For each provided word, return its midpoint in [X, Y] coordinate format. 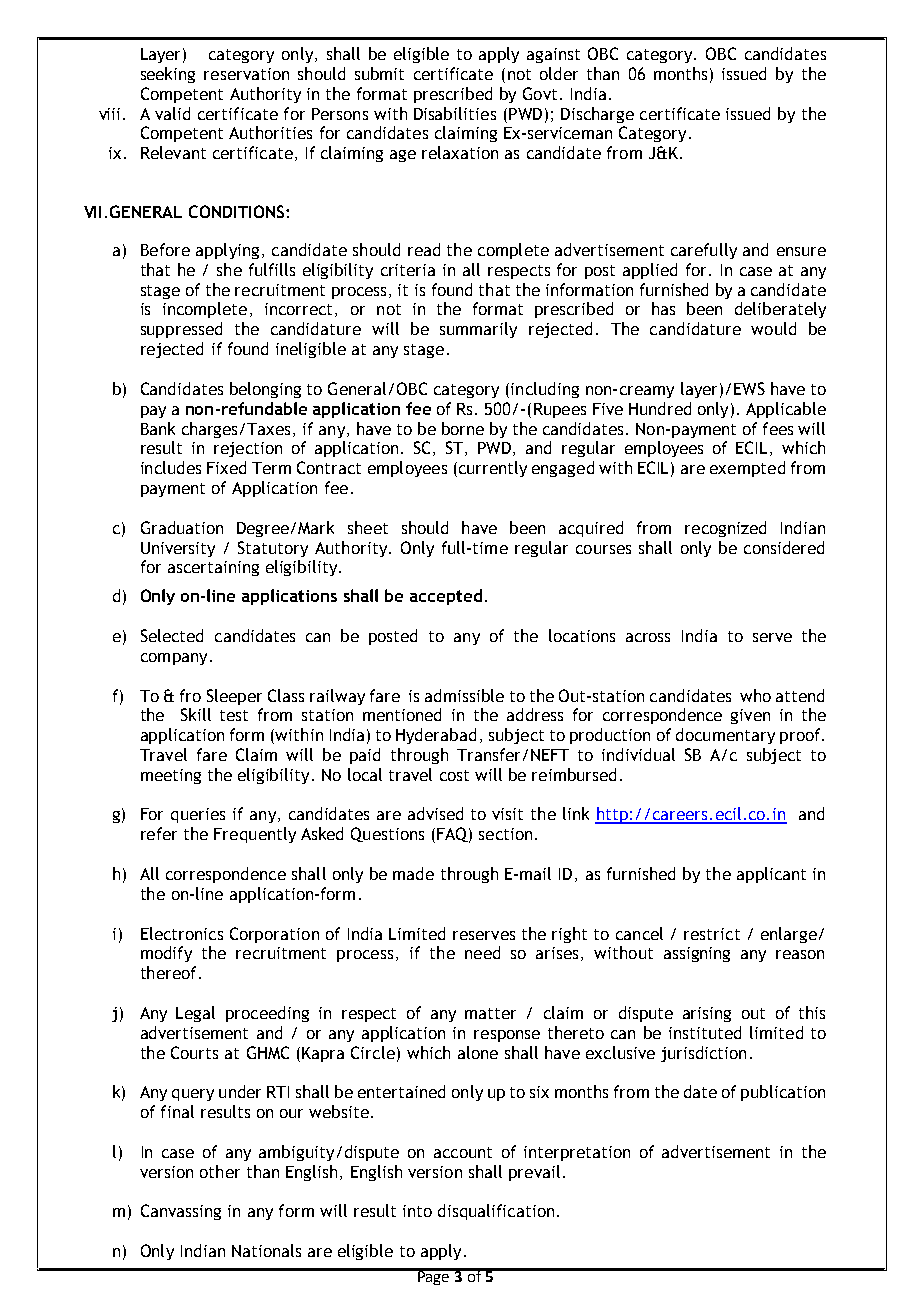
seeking [168, 75]
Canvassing [181, 1212]
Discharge [597, 115]
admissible [464, 695]
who [755, 695]
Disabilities [455, 113]
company [174, 659]
